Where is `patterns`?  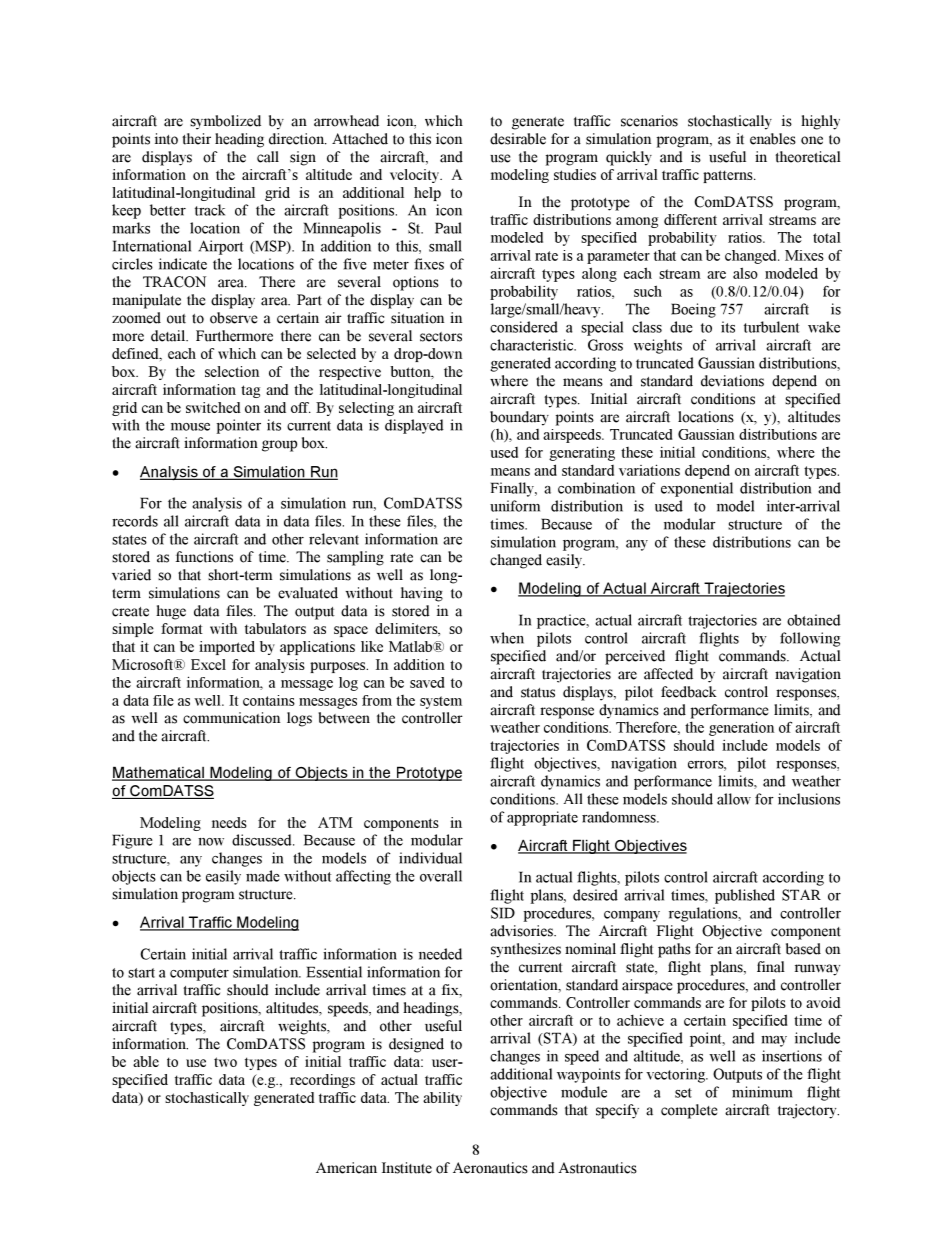 patterns is located at coordinates (729, 176).
